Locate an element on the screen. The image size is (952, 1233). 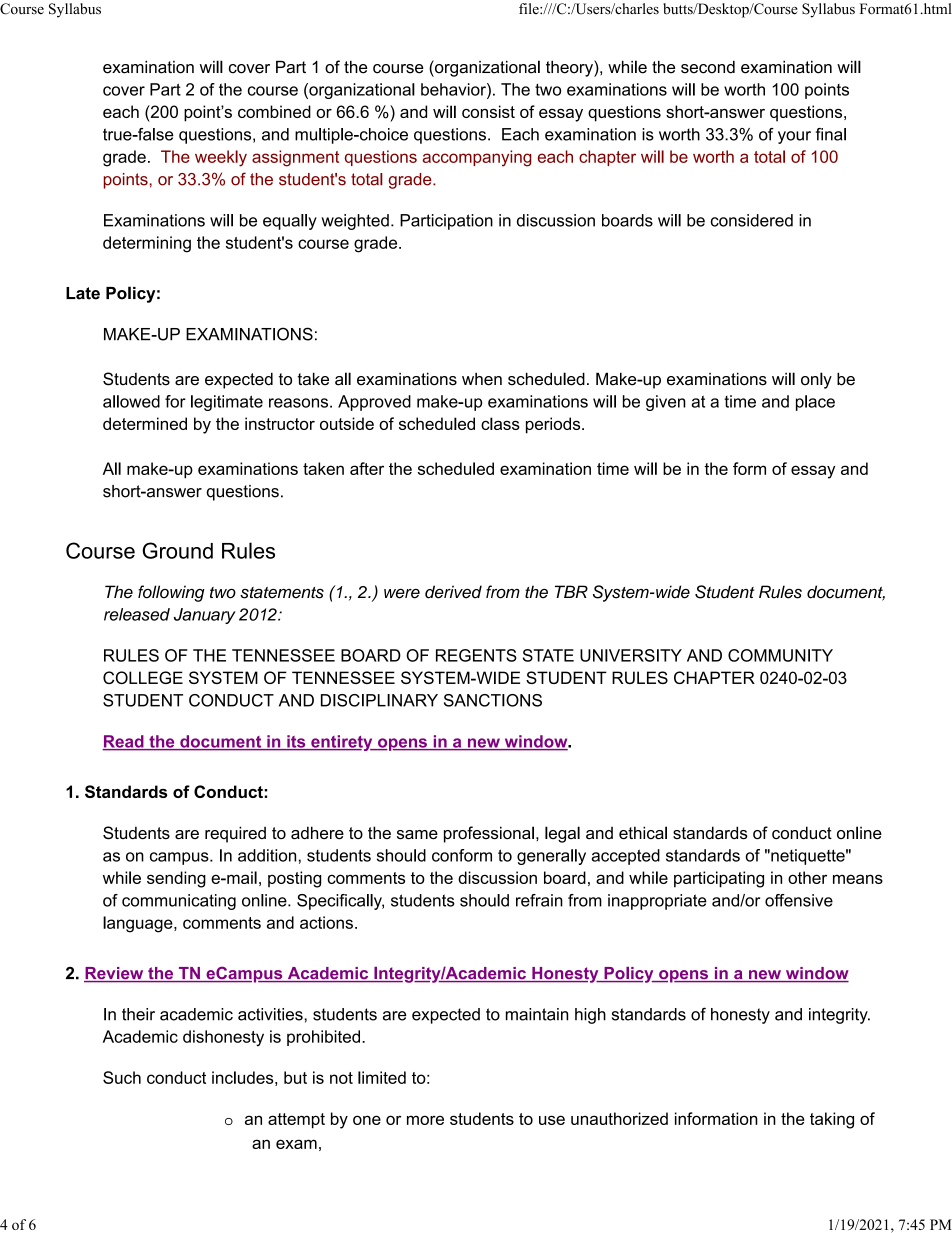
place is located at coordinates (815, 403).
